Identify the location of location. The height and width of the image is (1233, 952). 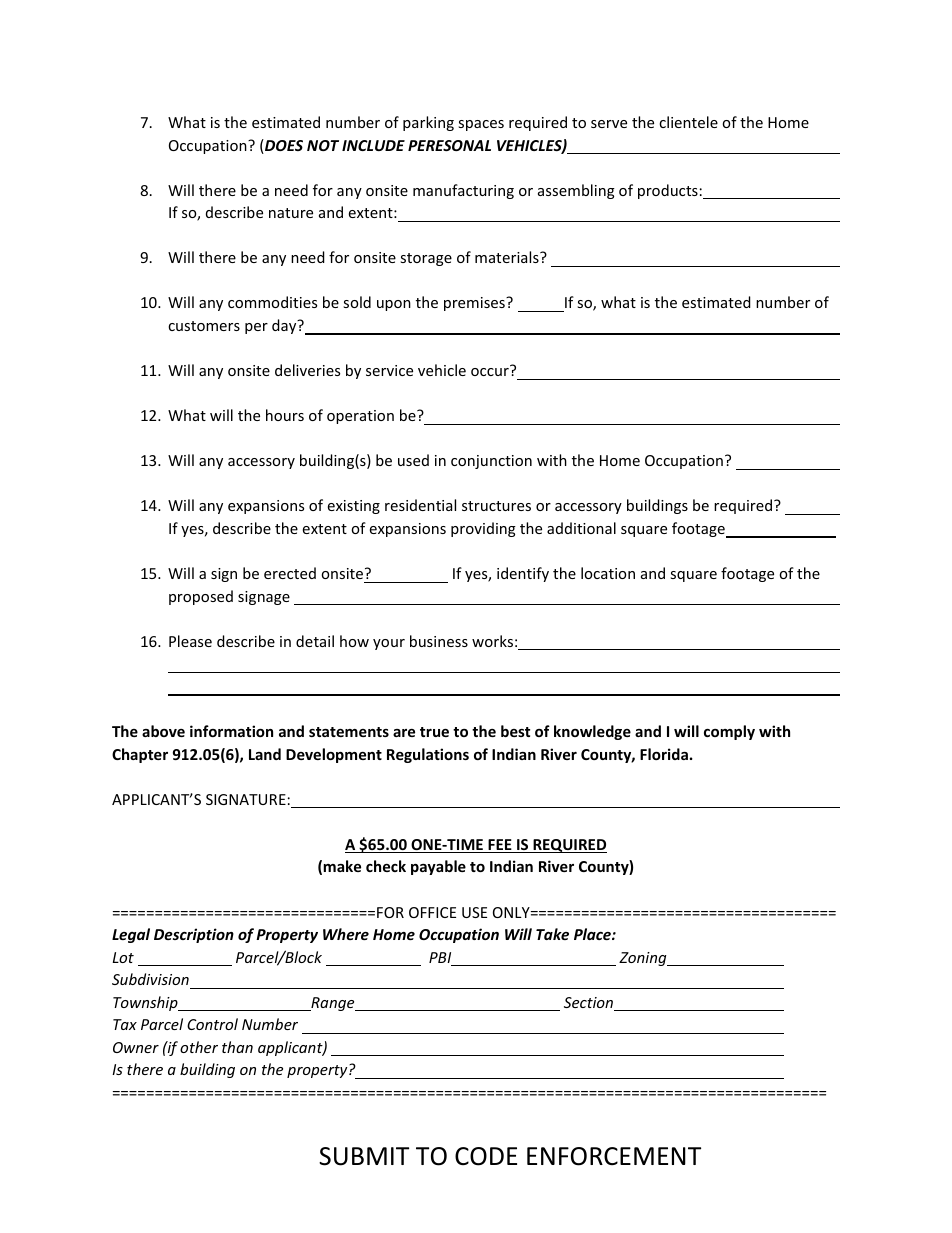
(608, 573).
